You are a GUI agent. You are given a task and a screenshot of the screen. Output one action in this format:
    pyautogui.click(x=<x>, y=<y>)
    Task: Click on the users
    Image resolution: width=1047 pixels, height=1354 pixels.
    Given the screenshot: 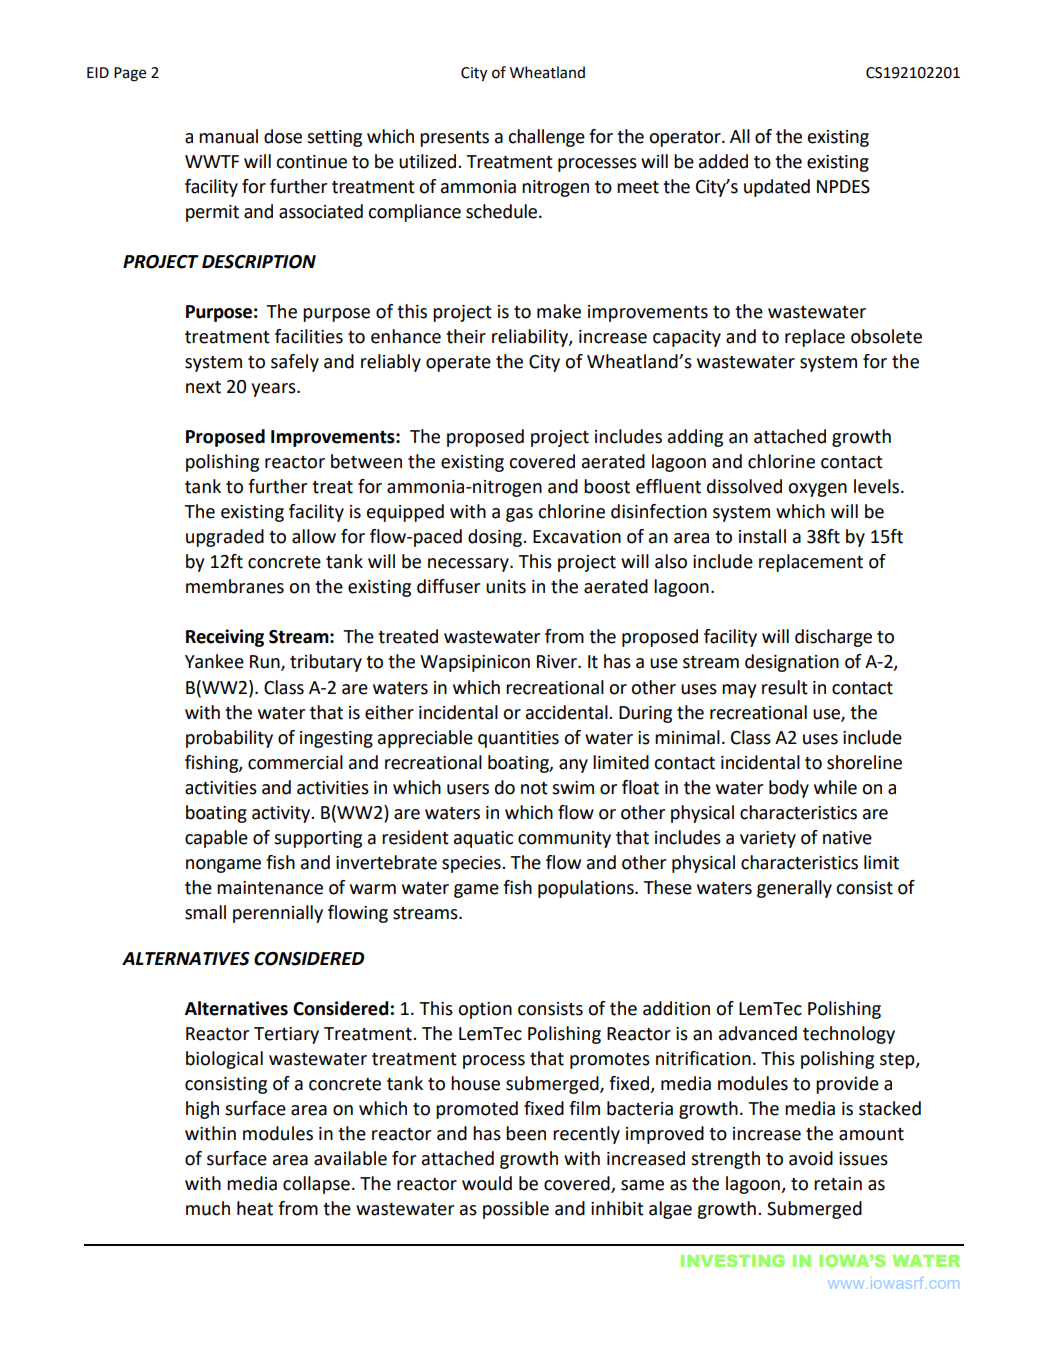 What is the action you would take?
    pyautogui.click(x=468, y=789)
